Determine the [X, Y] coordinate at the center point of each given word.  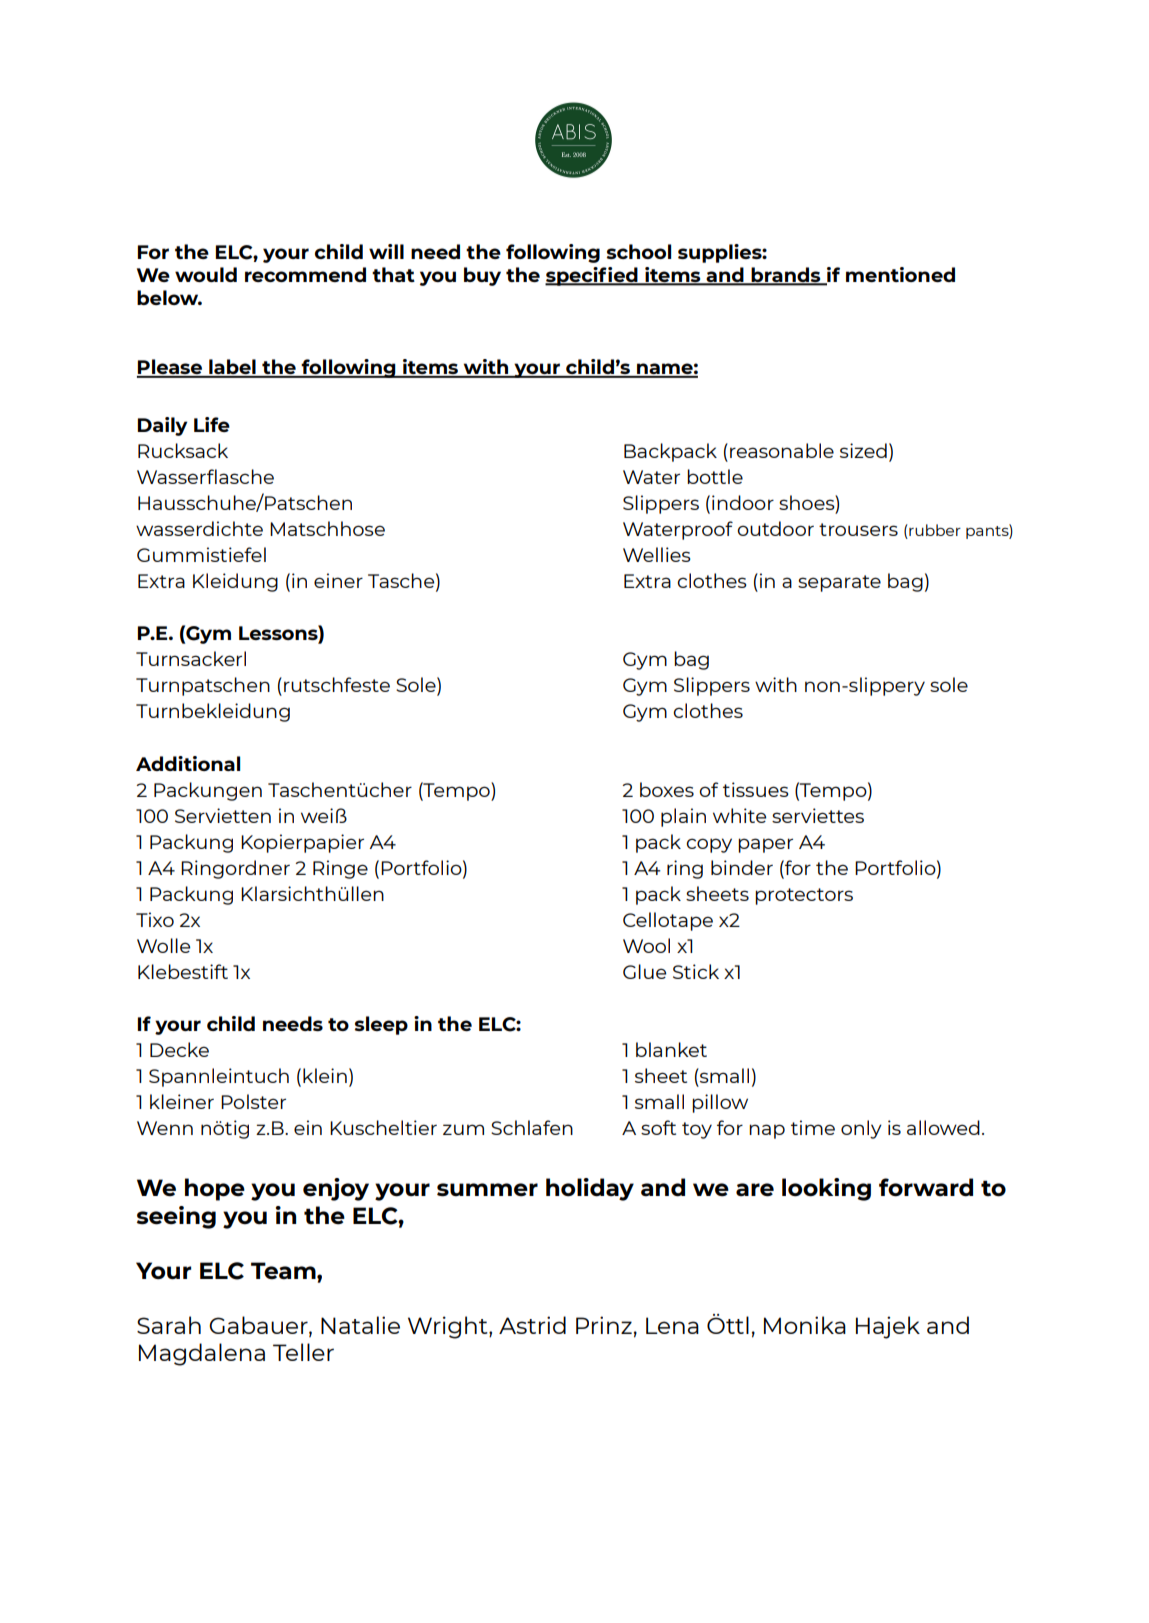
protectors [804, 896]
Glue [644, 971]
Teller [303, 1352]
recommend [305, 274]
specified [592, 276]
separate [839, 583]
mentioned [900, 274]
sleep [381, 1025]
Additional [188, 763]
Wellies [657, 554]
